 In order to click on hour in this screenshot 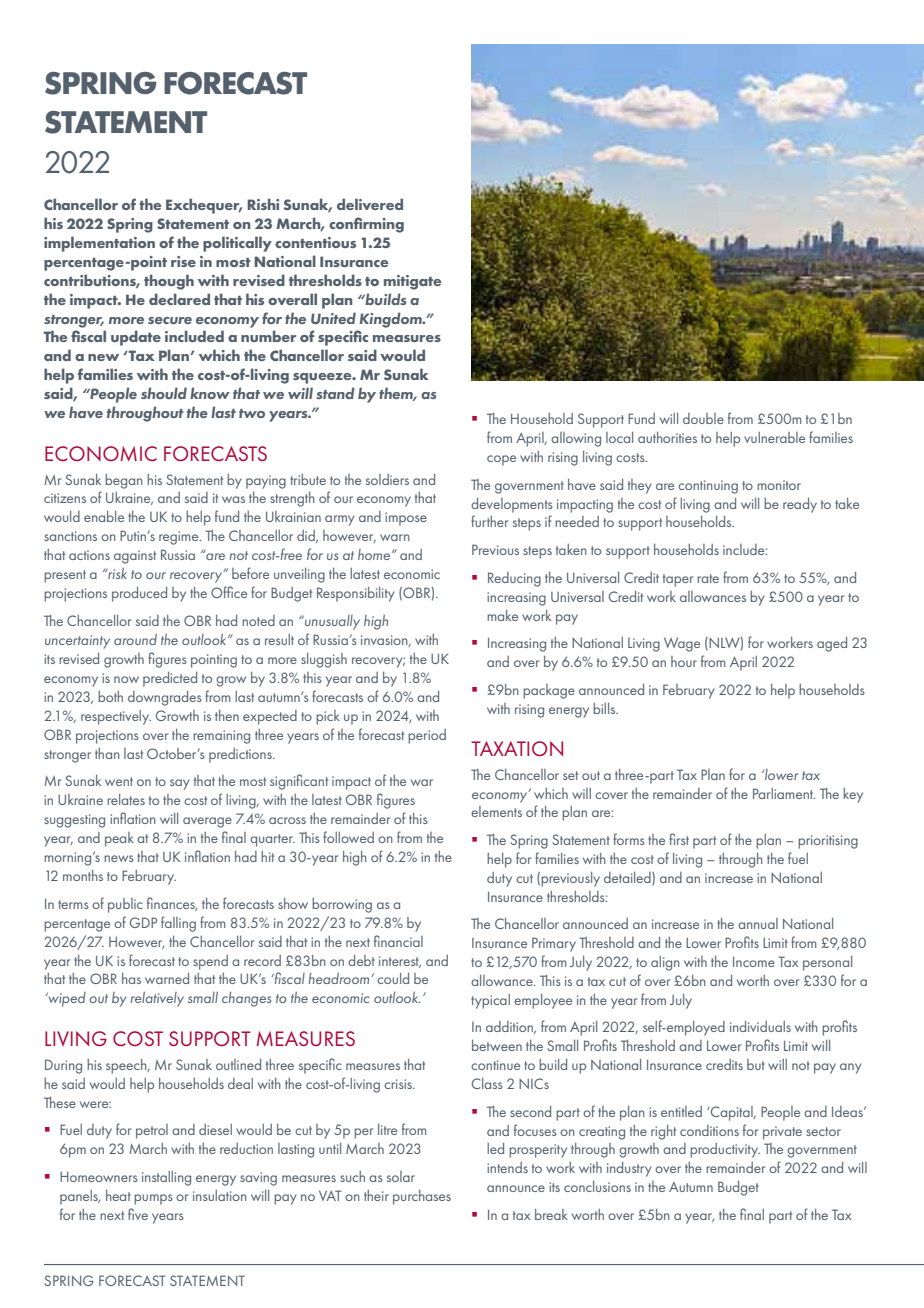, I will do `click(684, 661)`.
